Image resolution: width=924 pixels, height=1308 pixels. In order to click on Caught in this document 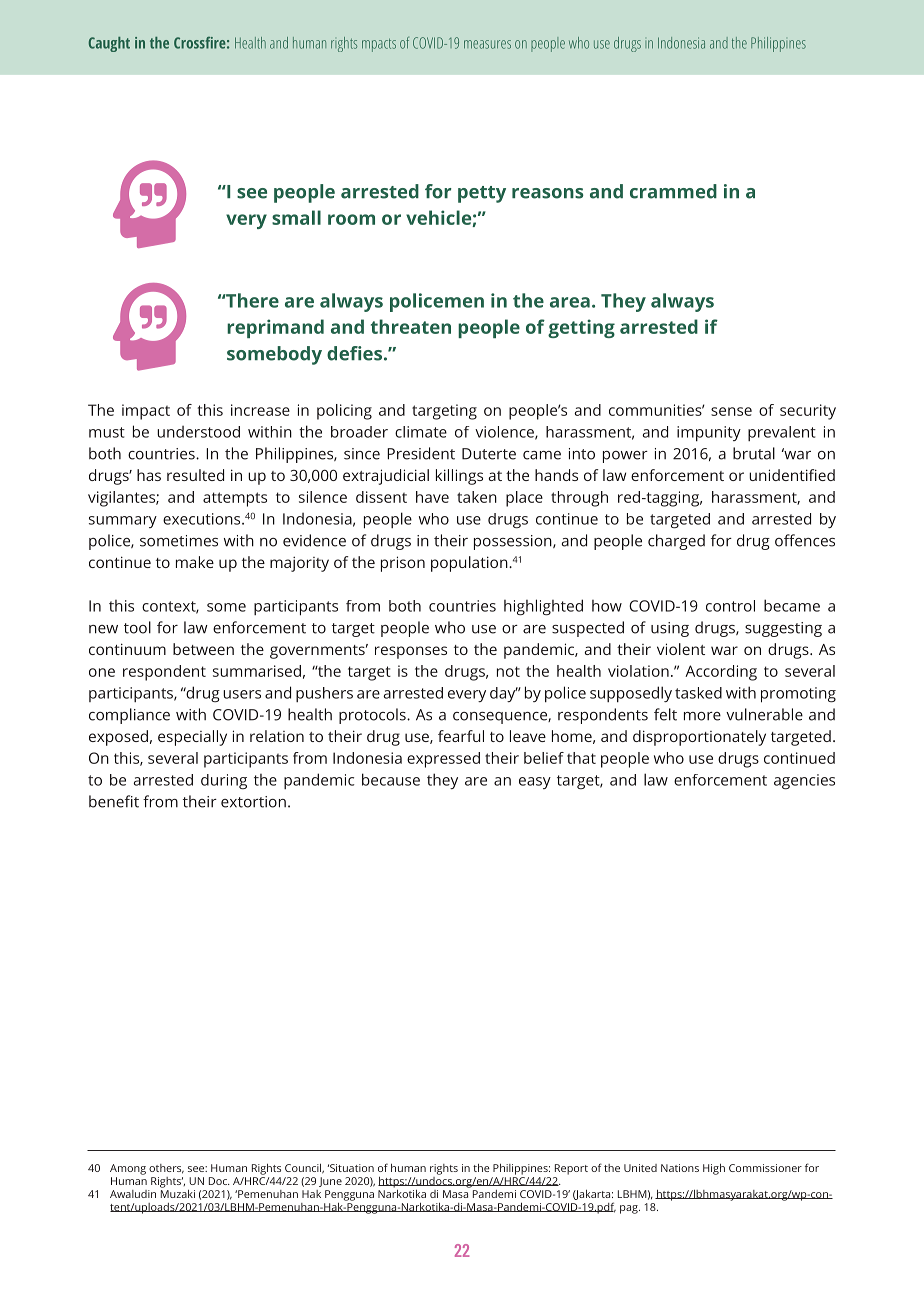, I will do `click(109, 44)`.
